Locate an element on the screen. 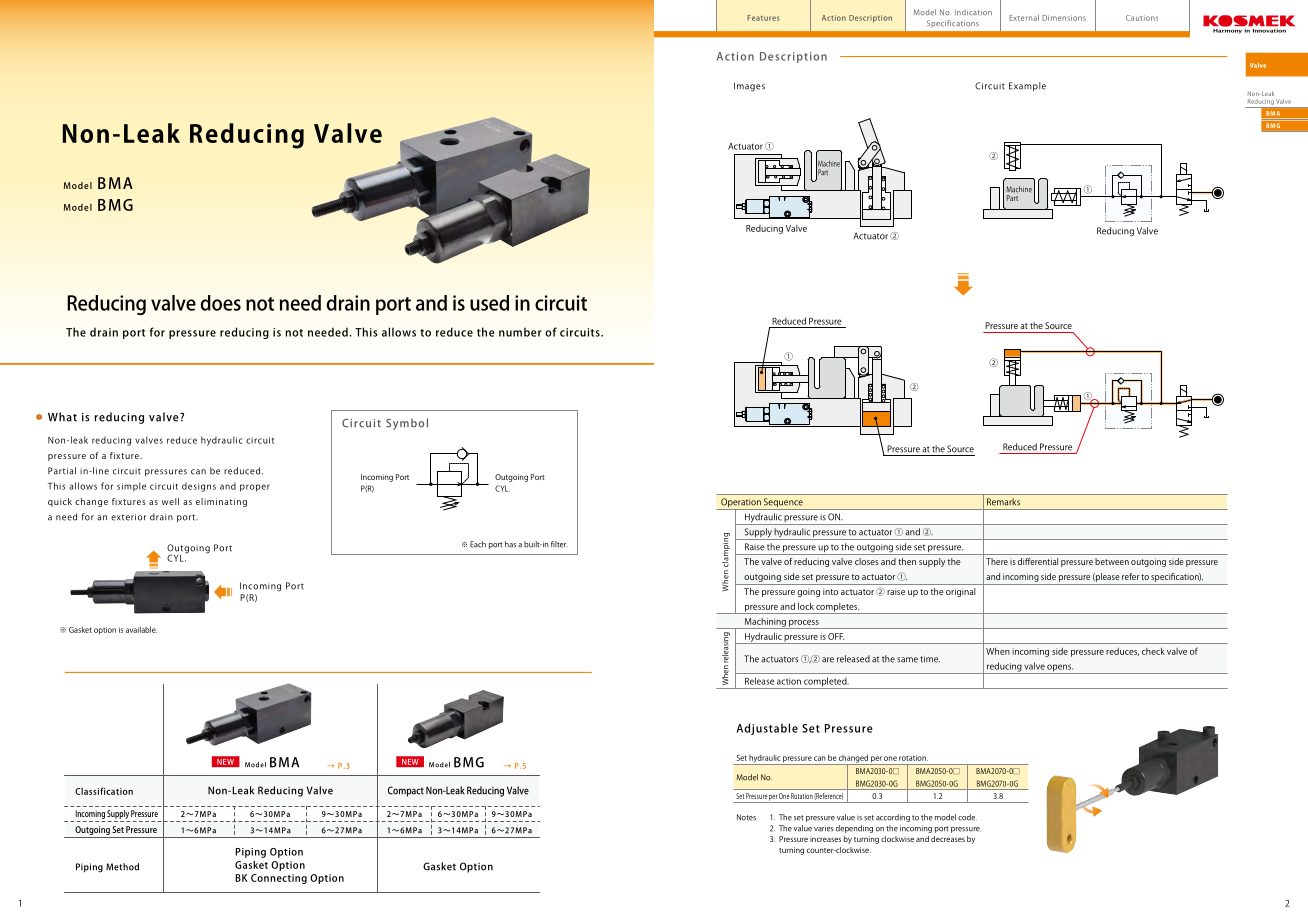 The height and width of the screenshot is (924, 1308). Notes is located at coordinates (746, 817).
